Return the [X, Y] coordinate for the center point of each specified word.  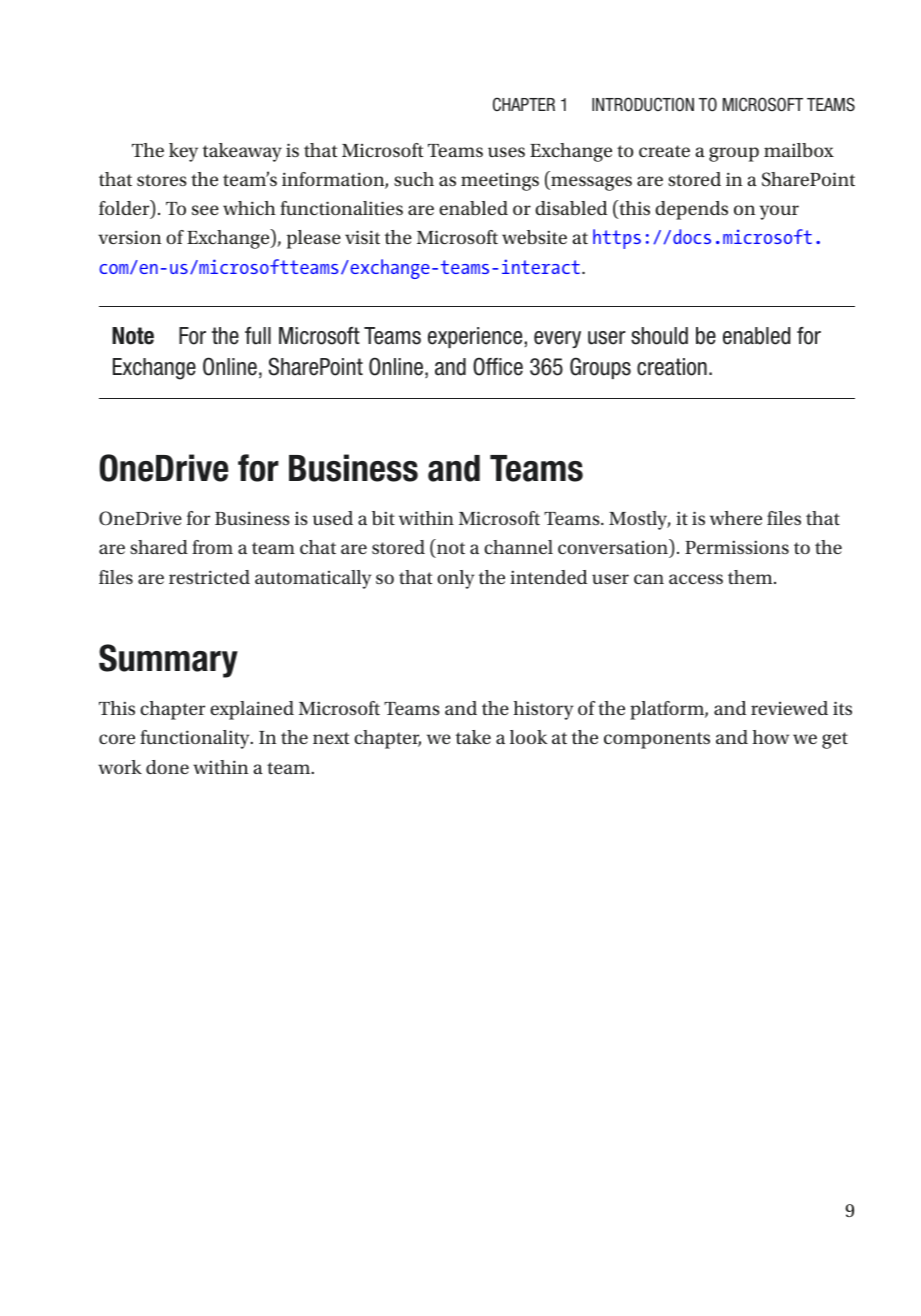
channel [518, 547]
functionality [196, 739]
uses [506, 152]
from [212, 547]
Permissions [737, 547]
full [258, 336]
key [183, 152]
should [659, 336]
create [664, 151]
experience [476, 337]
